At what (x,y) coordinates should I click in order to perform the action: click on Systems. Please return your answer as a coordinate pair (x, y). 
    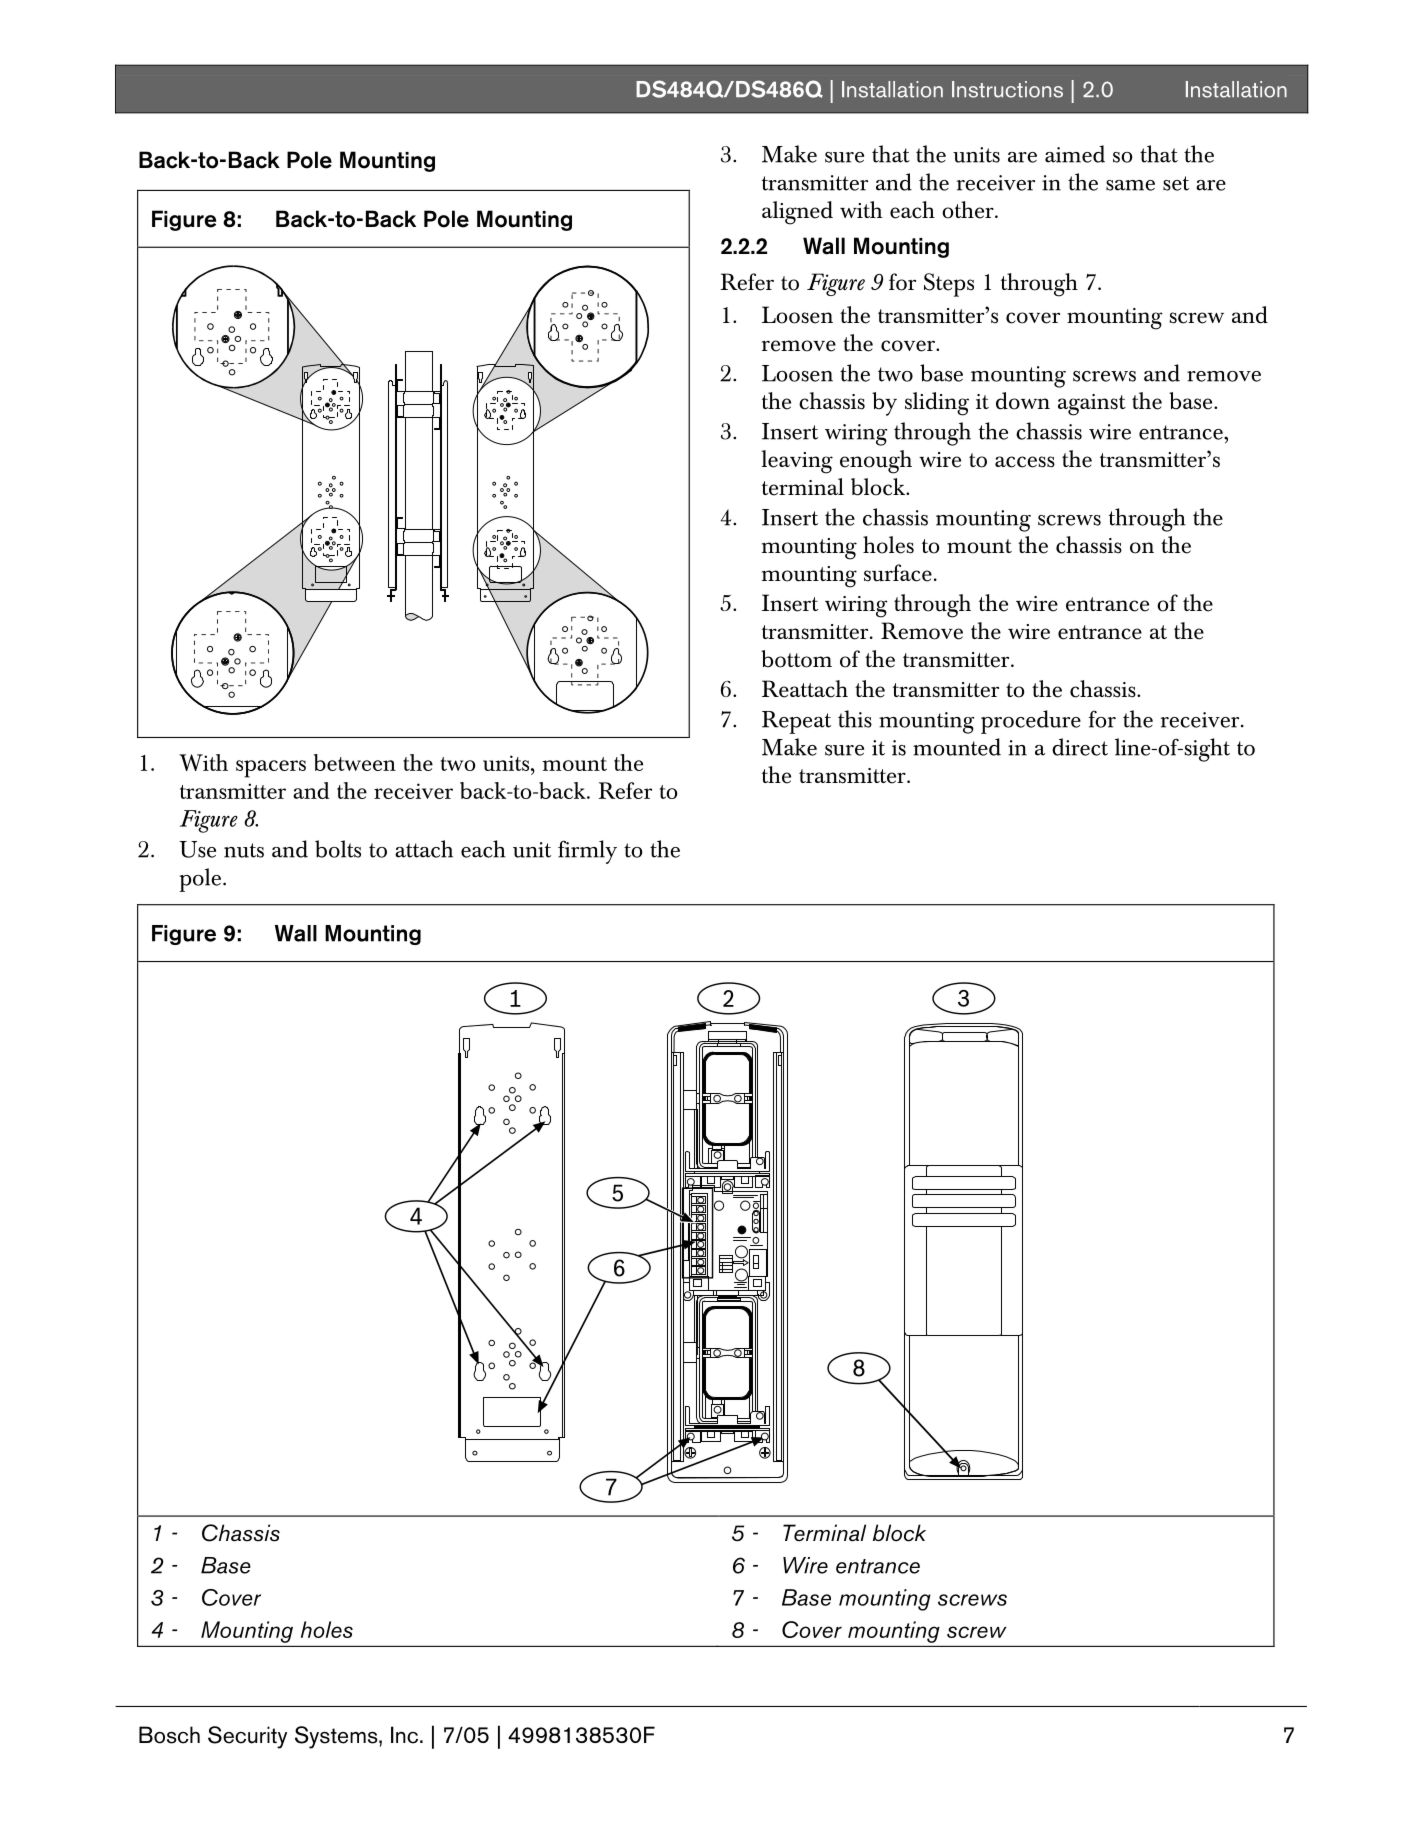
    Looking at the image, I should click on (337, 1737).
